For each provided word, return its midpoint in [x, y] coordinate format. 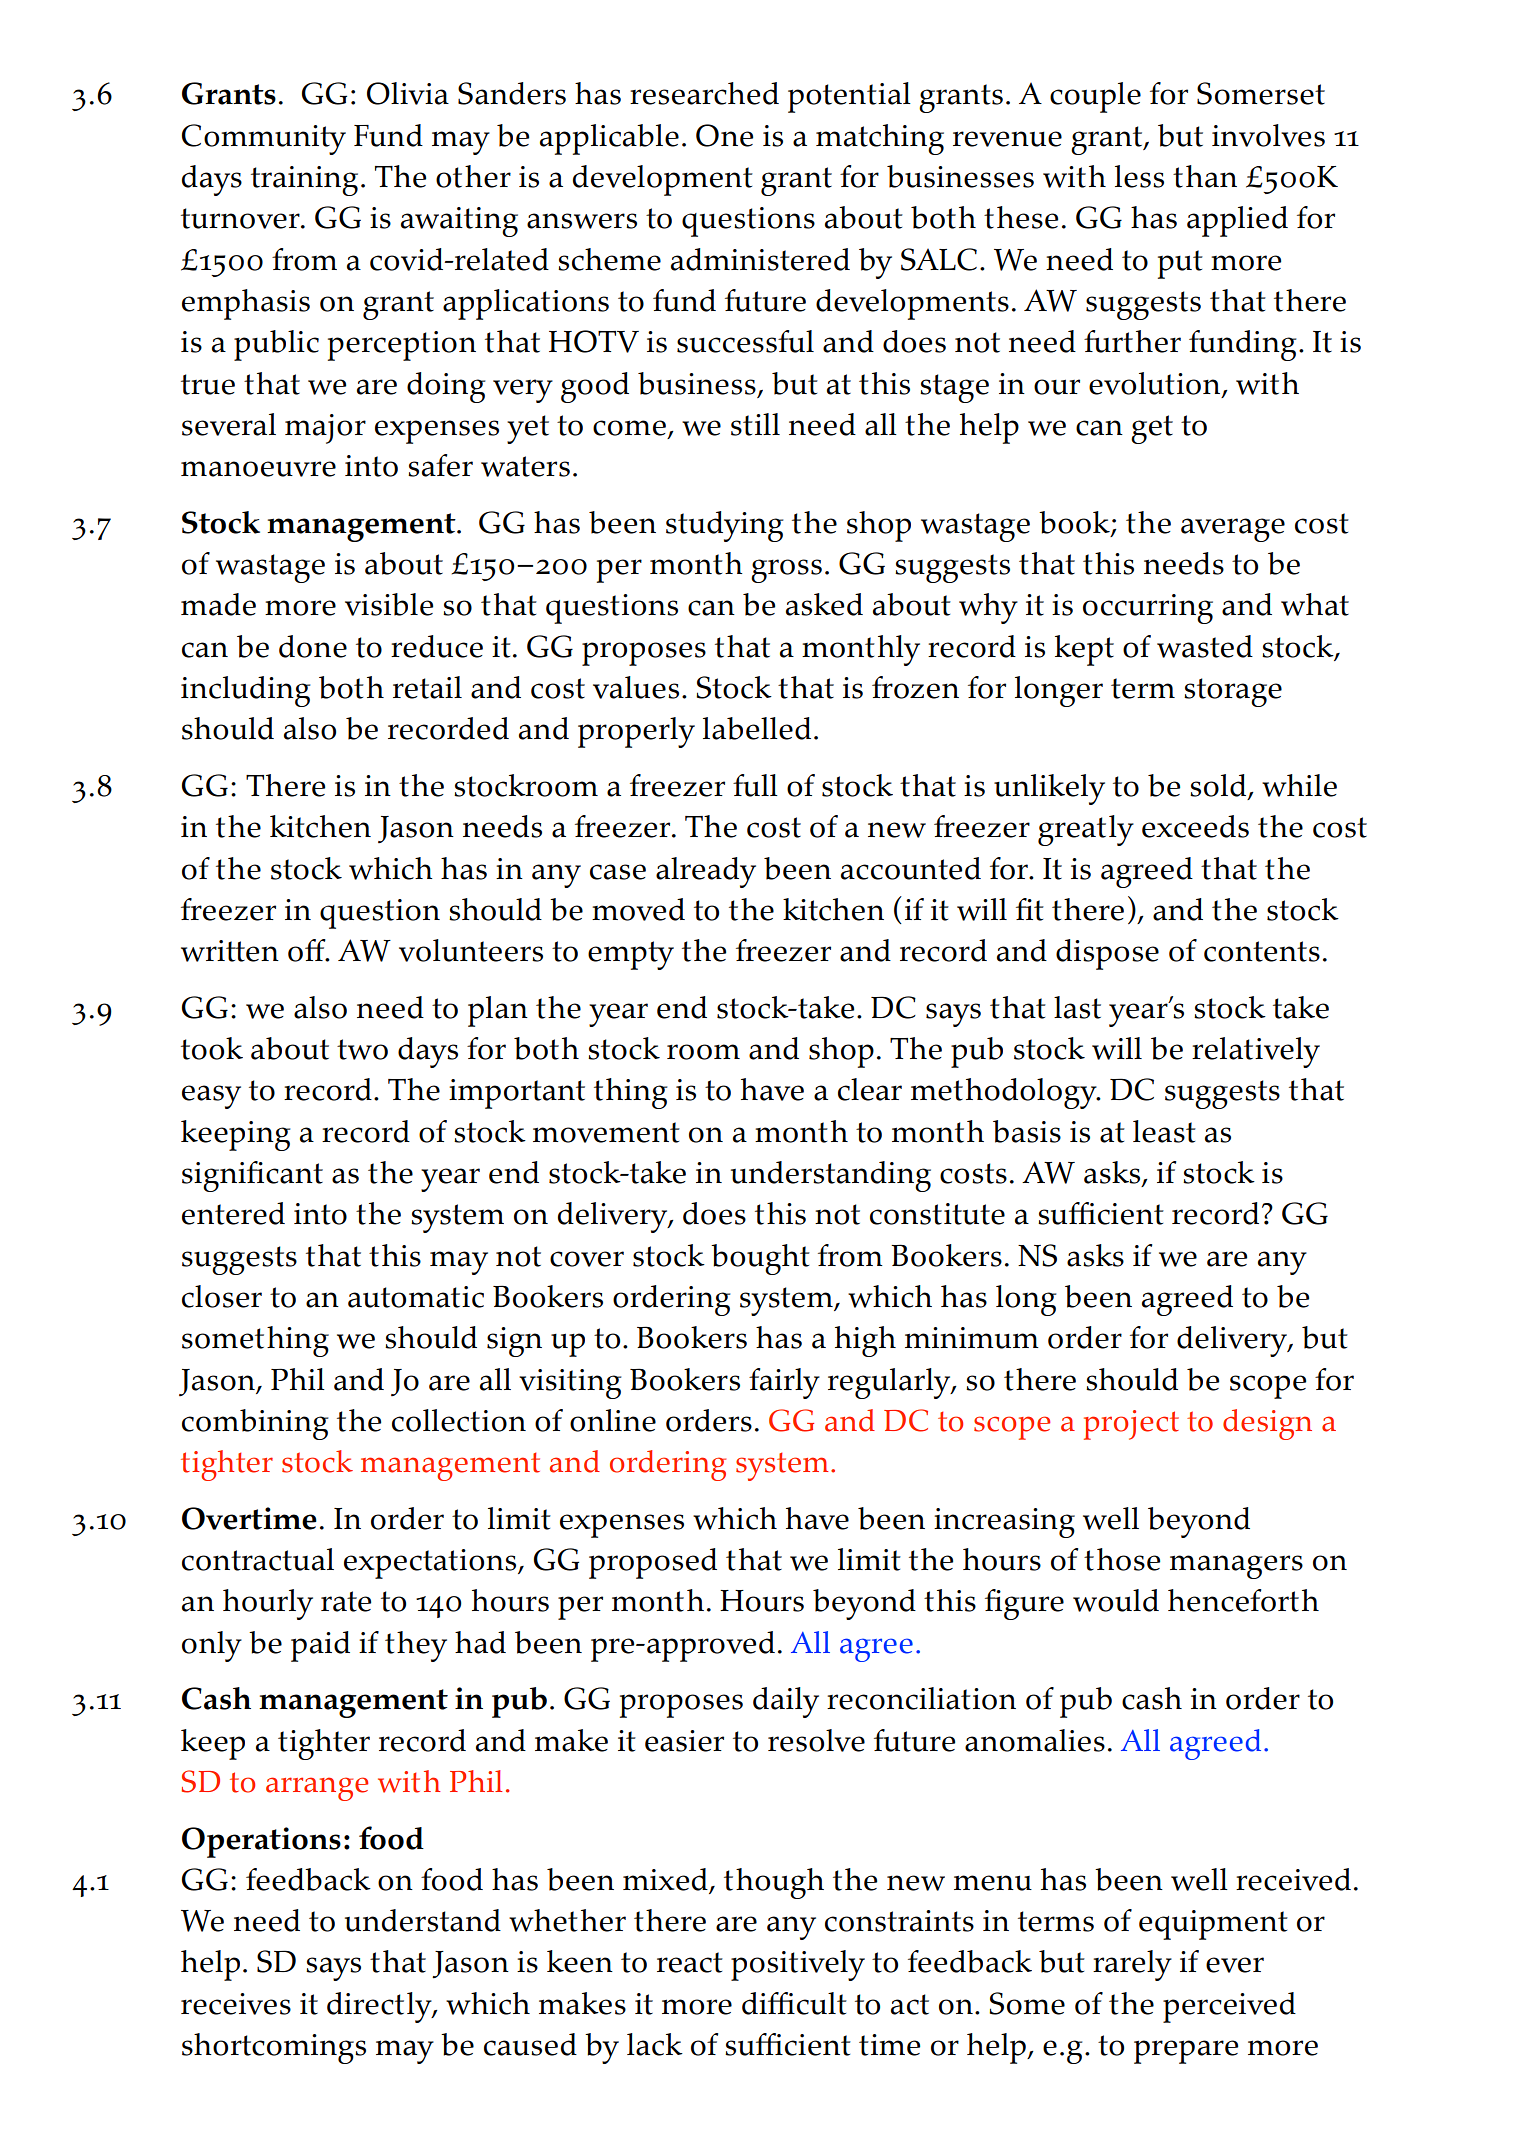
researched [704, 93]
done [313, 646]
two [362, 1049]
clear [870, 1089]
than [1205, 176]
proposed [653, 1563]
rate [346, 1601]
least [1164, 1131]
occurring [1148, 609]
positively [798, 1965]
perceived [1229, 2007]
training [304, 181]
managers [1236, 1567]
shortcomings [274, 2048]
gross [786, 571]
